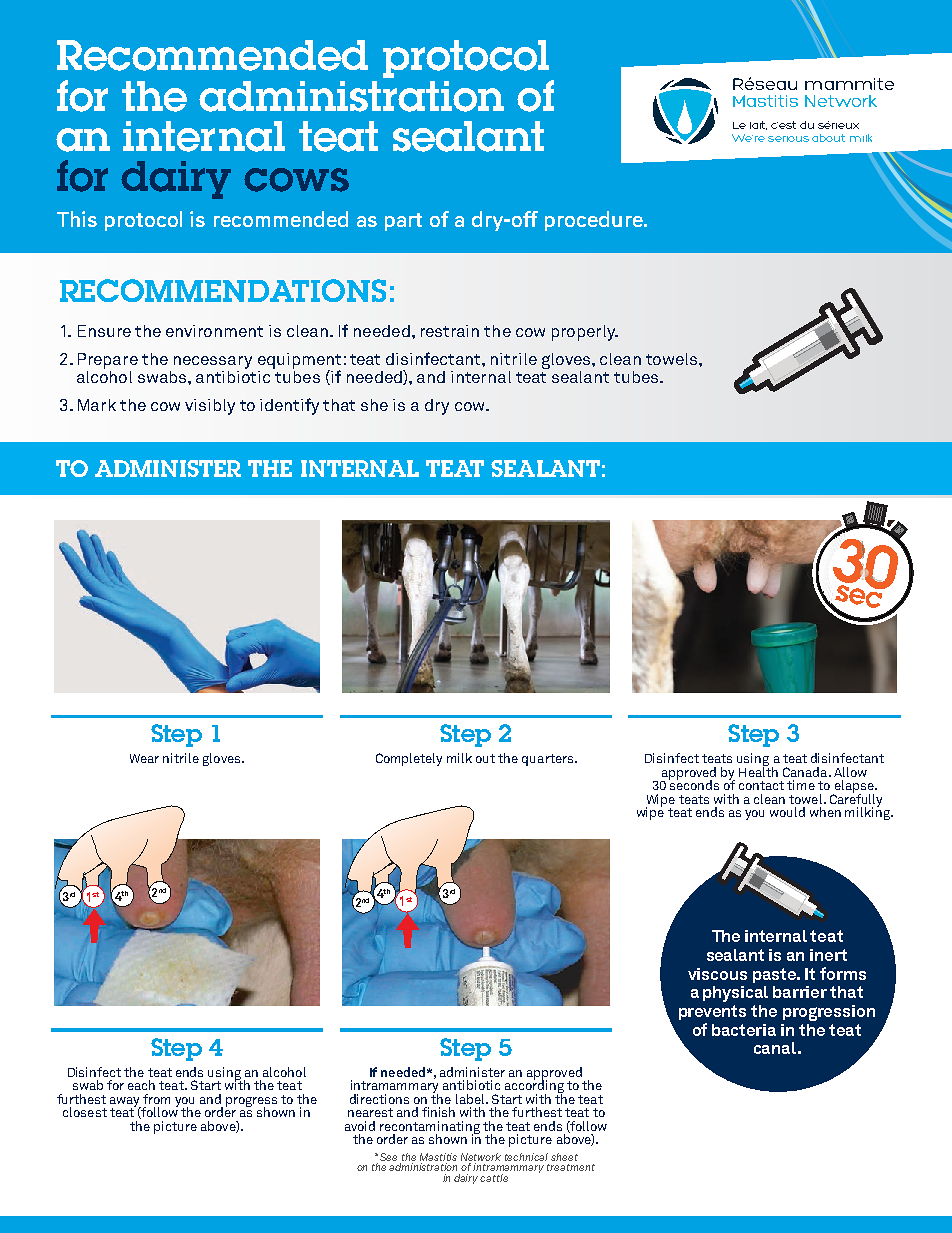 Image resolution: width=952 pixels, height=1233 pixels. Describe the element at coordinates (210, 407) in the screenshot. I see `visibly` at that location.
